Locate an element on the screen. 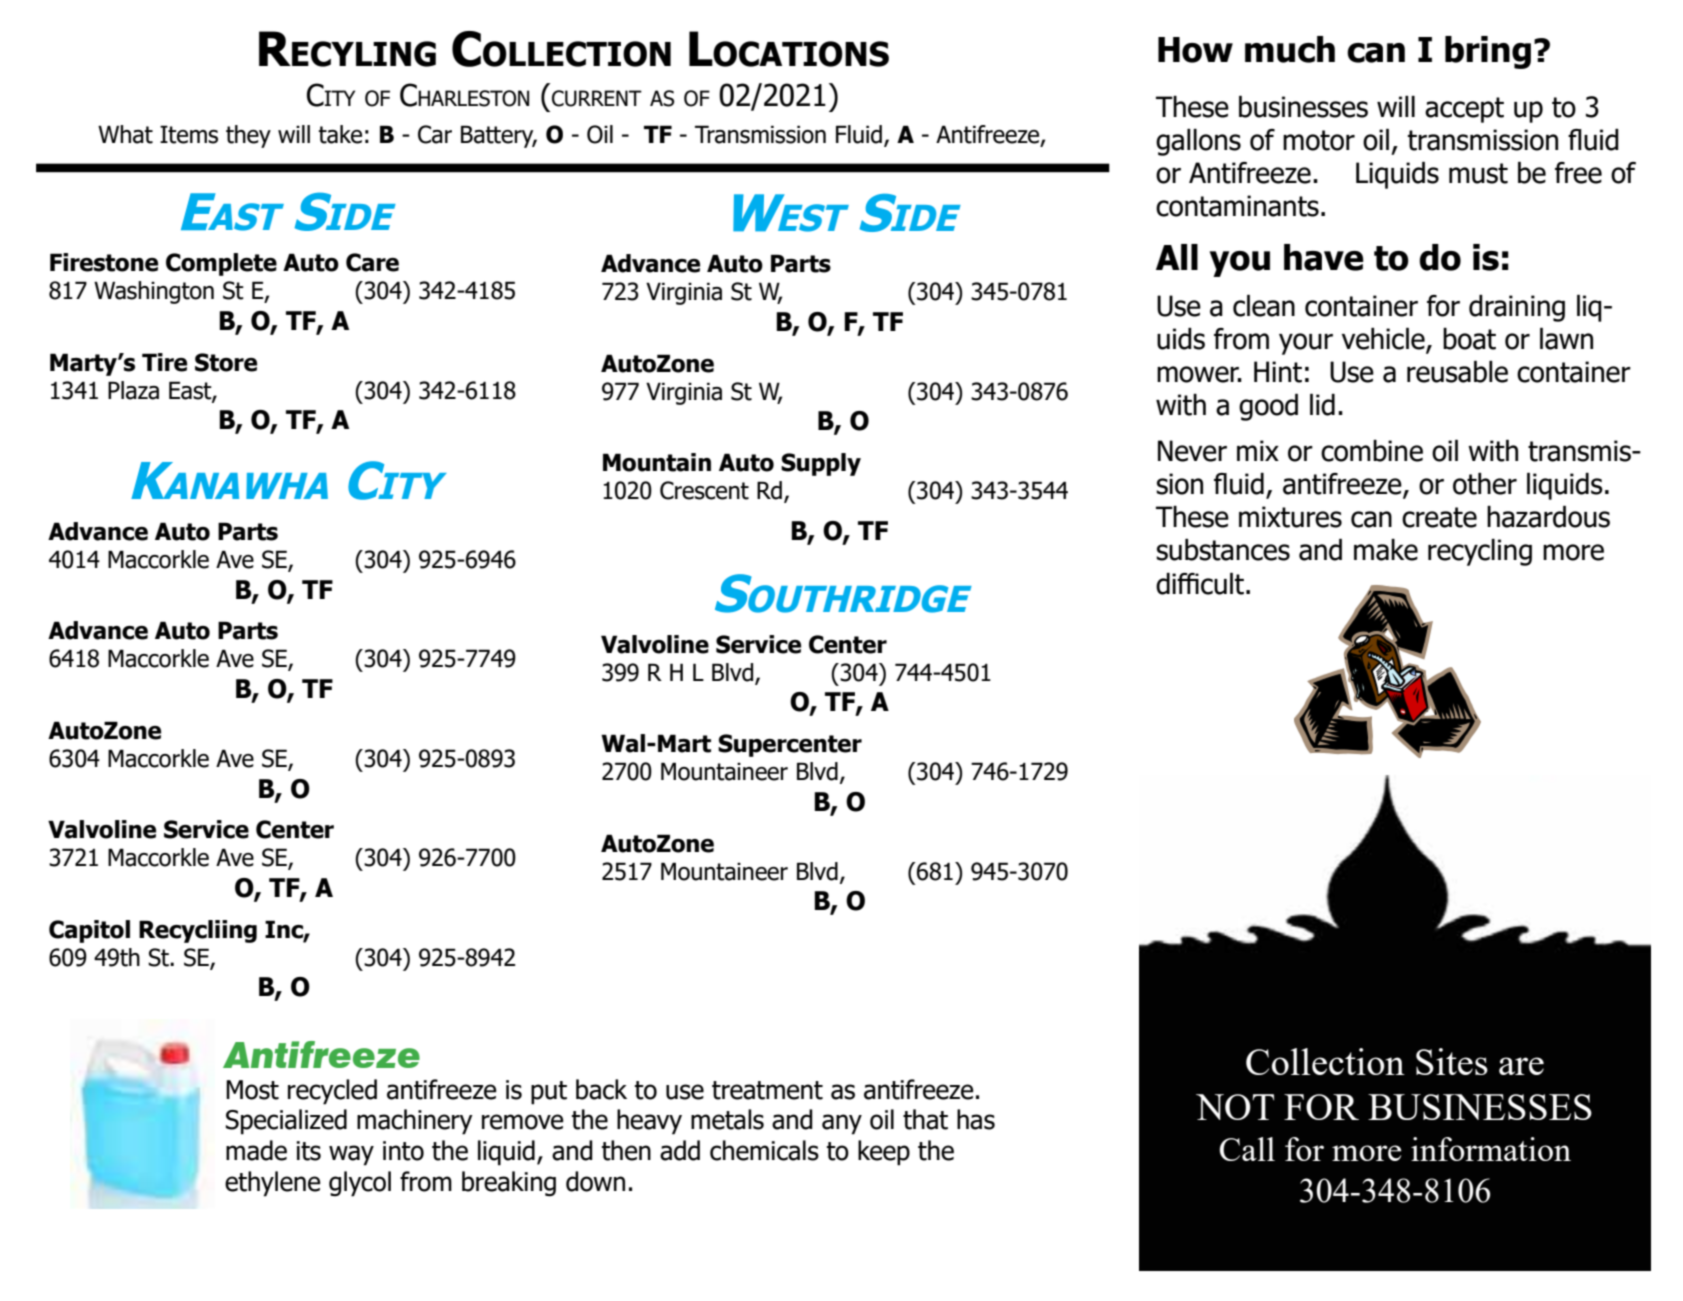 The width and height of the screenshot is (1683, 1301). Capitol is located at coordinates (89, 931).
